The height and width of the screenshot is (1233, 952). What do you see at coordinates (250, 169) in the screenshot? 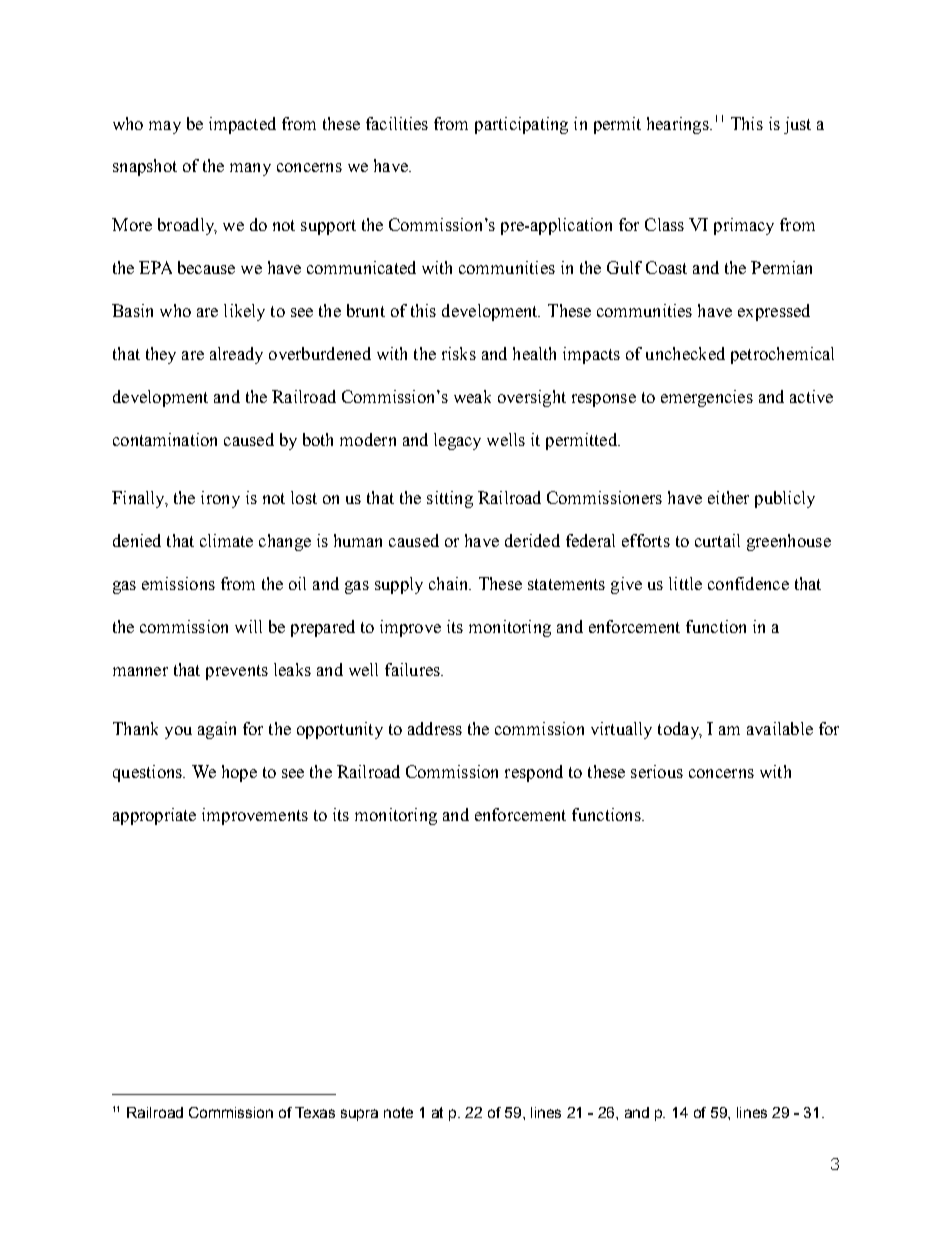
I see `many` at bounding box center [250, 169].
